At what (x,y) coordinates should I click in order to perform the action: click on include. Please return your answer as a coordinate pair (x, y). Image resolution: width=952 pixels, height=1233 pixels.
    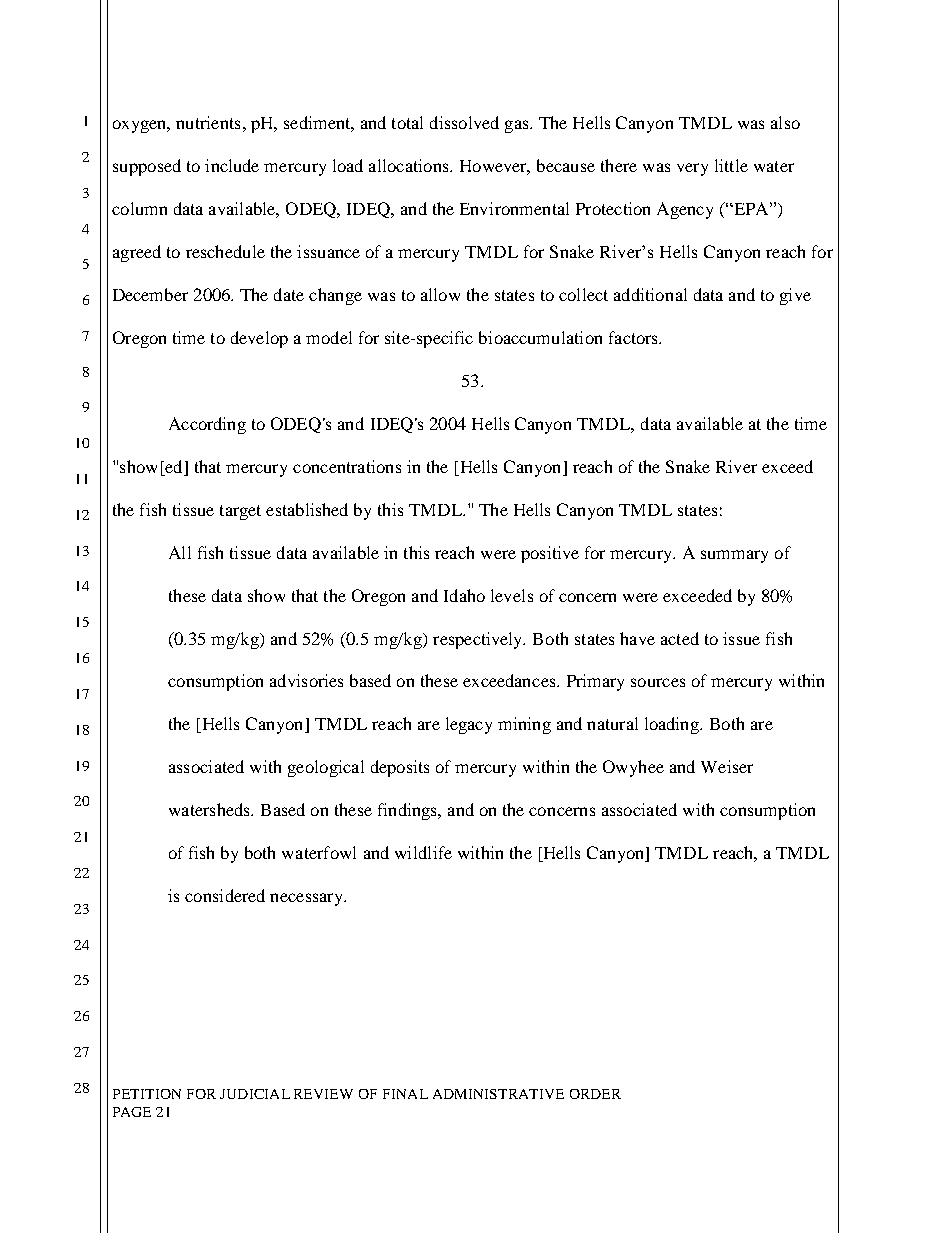
    Looking at the image, I should click on (232, 165).
